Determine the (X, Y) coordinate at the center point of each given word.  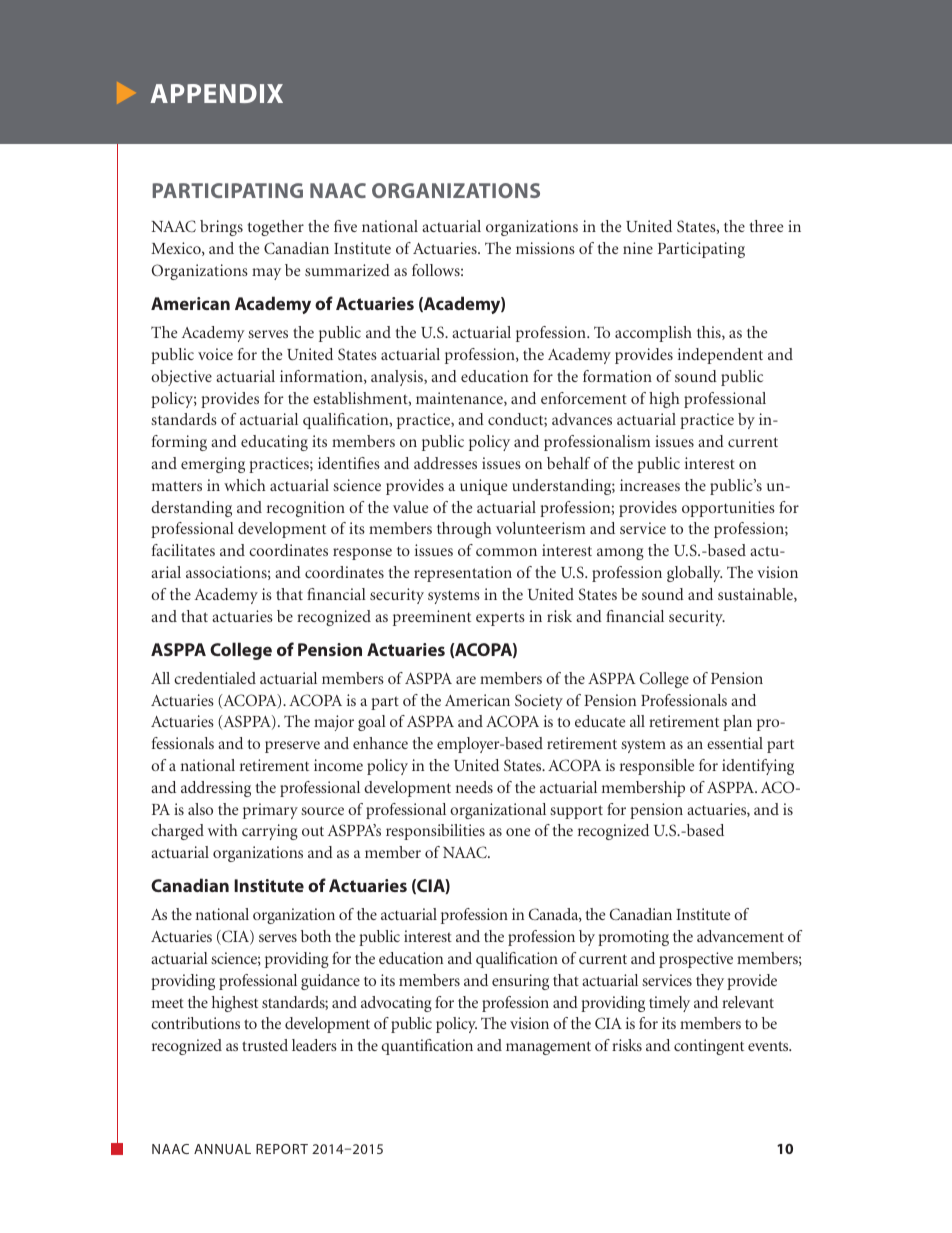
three (766, 226)
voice (215, 354)
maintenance (460, 399)
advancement (740, 936)
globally (694, 574)
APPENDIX (216, 93)
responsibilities (435, 832)
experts (500, 619)
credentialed (215, 678)
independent (720, 356)
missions (545, 248)
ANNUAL (222, 1149)
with (223, 830)
